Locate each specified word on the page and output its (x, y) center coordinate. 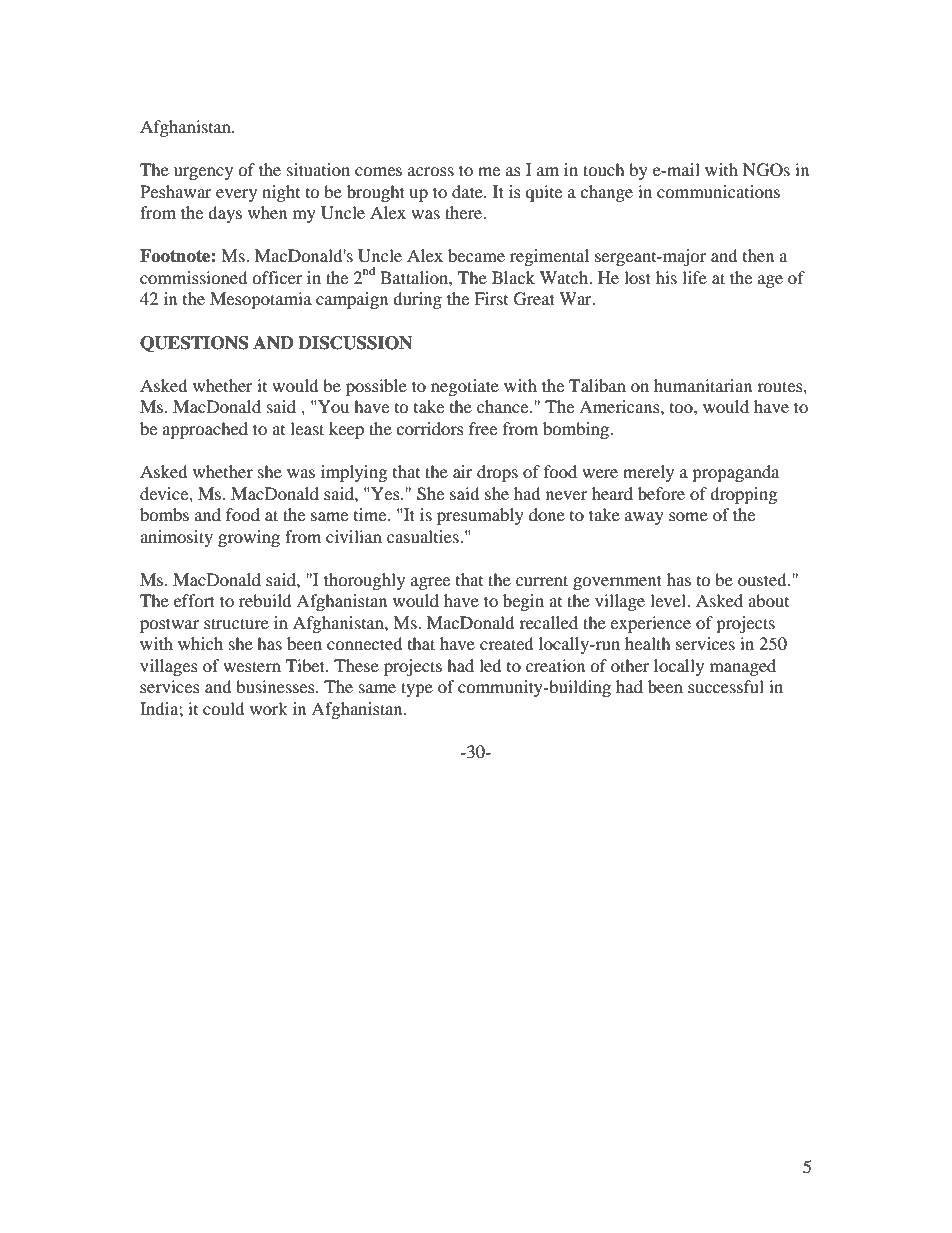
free (483, 428)
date (468, 191)
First (491, 298)
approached (205, 430)
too (682, 408)
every (236, 195)
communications (718, 191)
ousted (763, 579)
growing (249, 538)
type (417, 689)
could (224, 708)
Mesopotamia (261, 300)
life (694, 277)
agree (430, 583)
